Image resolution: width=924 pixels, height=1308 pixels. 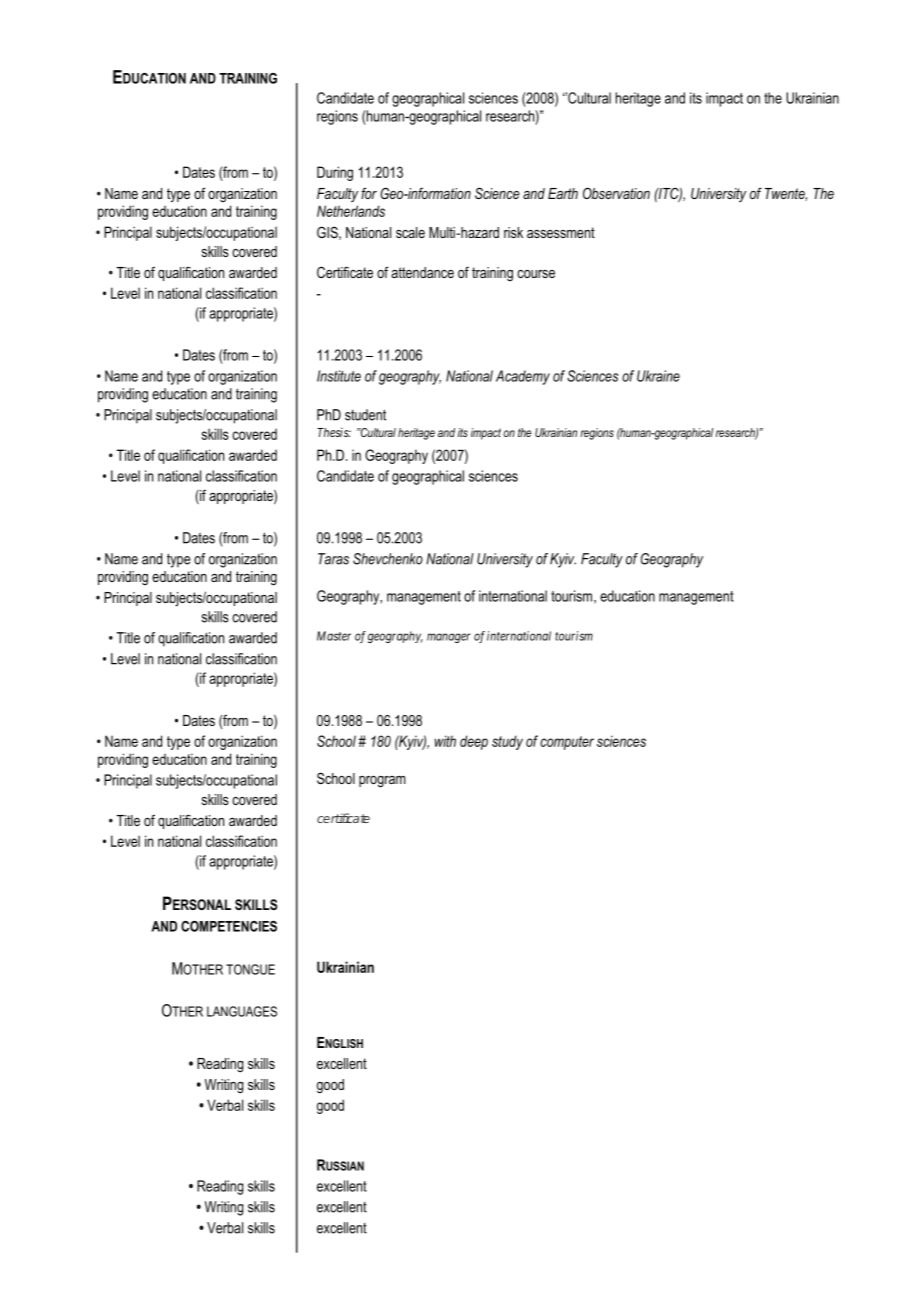 I want to click on scale, so click(x=410, y=232).
